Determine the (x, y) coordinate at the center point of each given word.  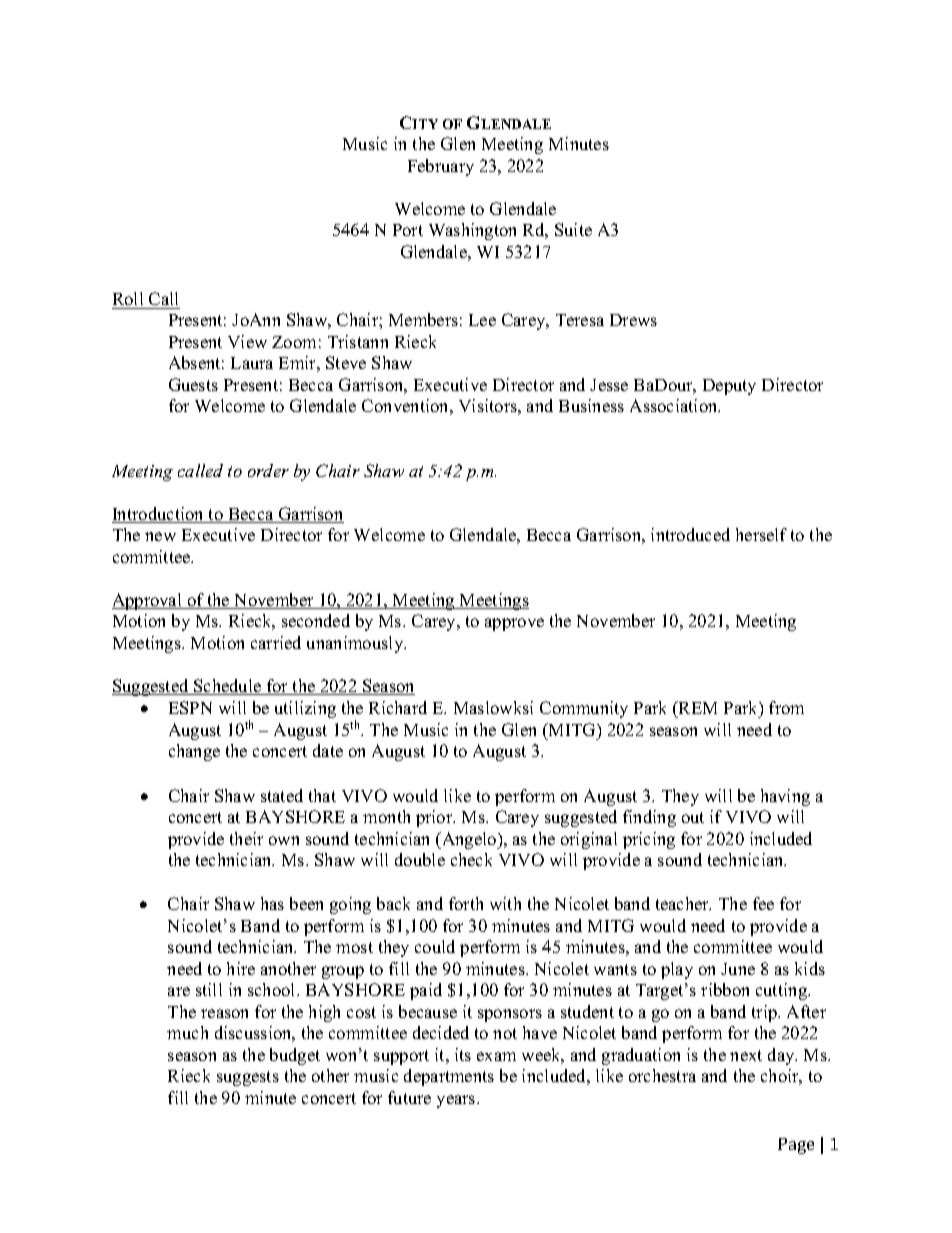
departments (449, 1077)
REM (697, 707)
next (746, 1055)
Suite (573, 229)
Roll (128, 298)
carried (276, 642)
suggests (248, 1078)
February (441, 167)
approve (514, 624)
